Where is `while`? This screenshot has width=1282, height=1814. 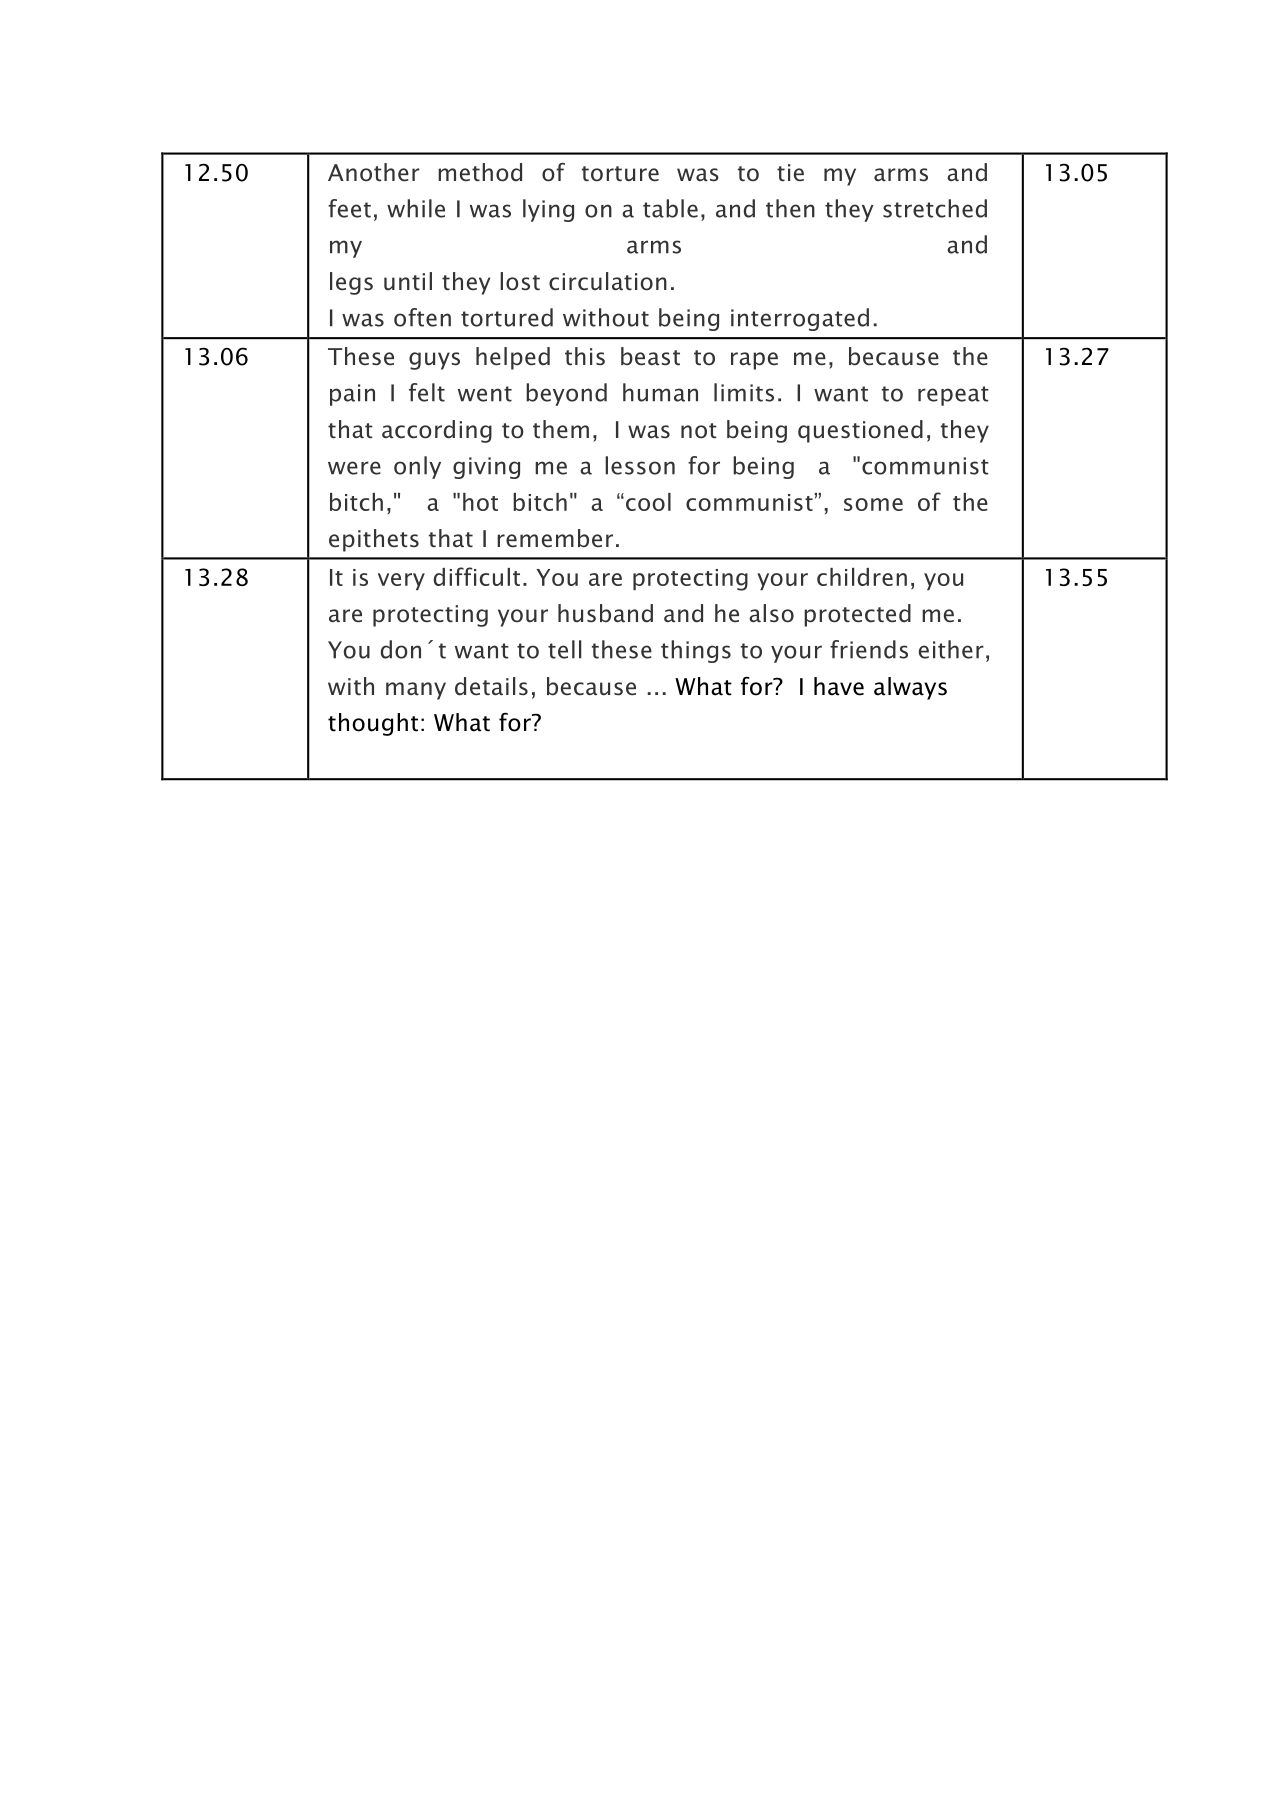
while is located at coordinates (416, 208).
